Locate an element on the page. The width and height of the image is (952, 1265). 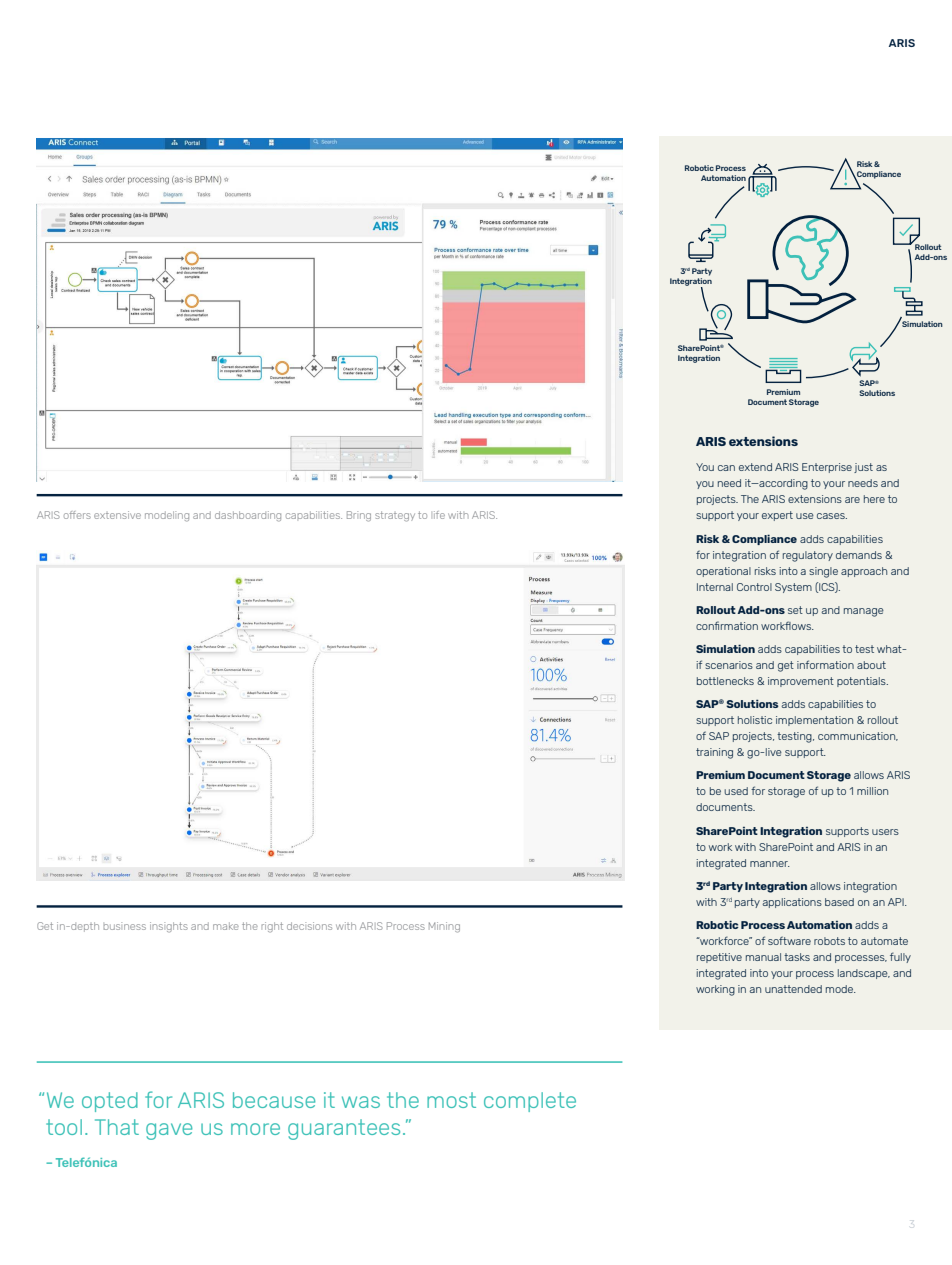
Enterprise is located at coordinates (827, 468).
